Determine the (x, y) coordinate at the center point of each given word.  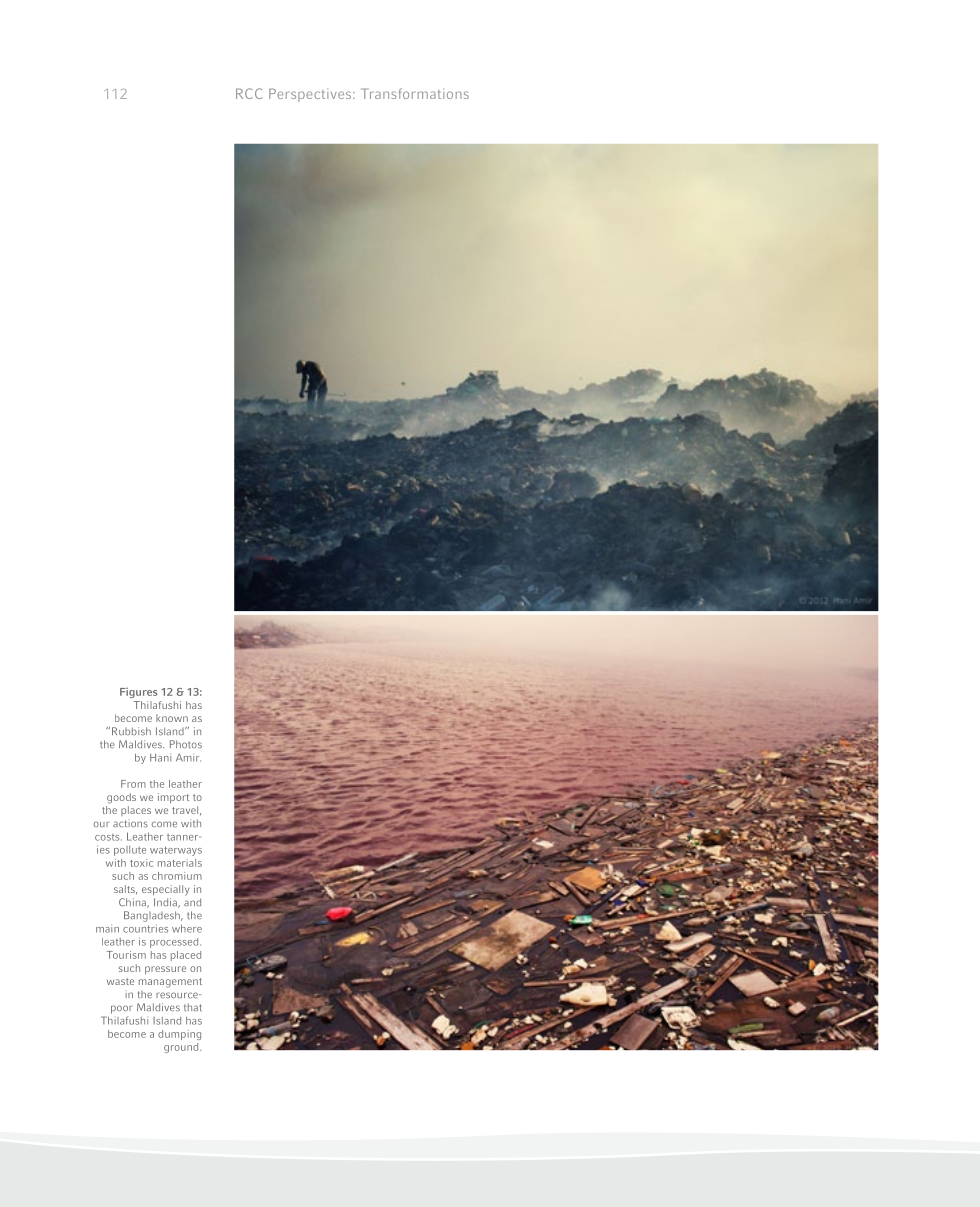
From (133, 784)
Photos (186, 744)
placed (186, 956)
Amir (188, 758)
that (193, 1007)
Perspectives (311, 95)
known (172, 718)
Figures (139, 692)
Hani (160, 758)
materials (180, 863)
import (173, 798)
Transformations (415, 93)
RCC (249, 93)
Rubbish (131, 731)
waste (120, 981)
